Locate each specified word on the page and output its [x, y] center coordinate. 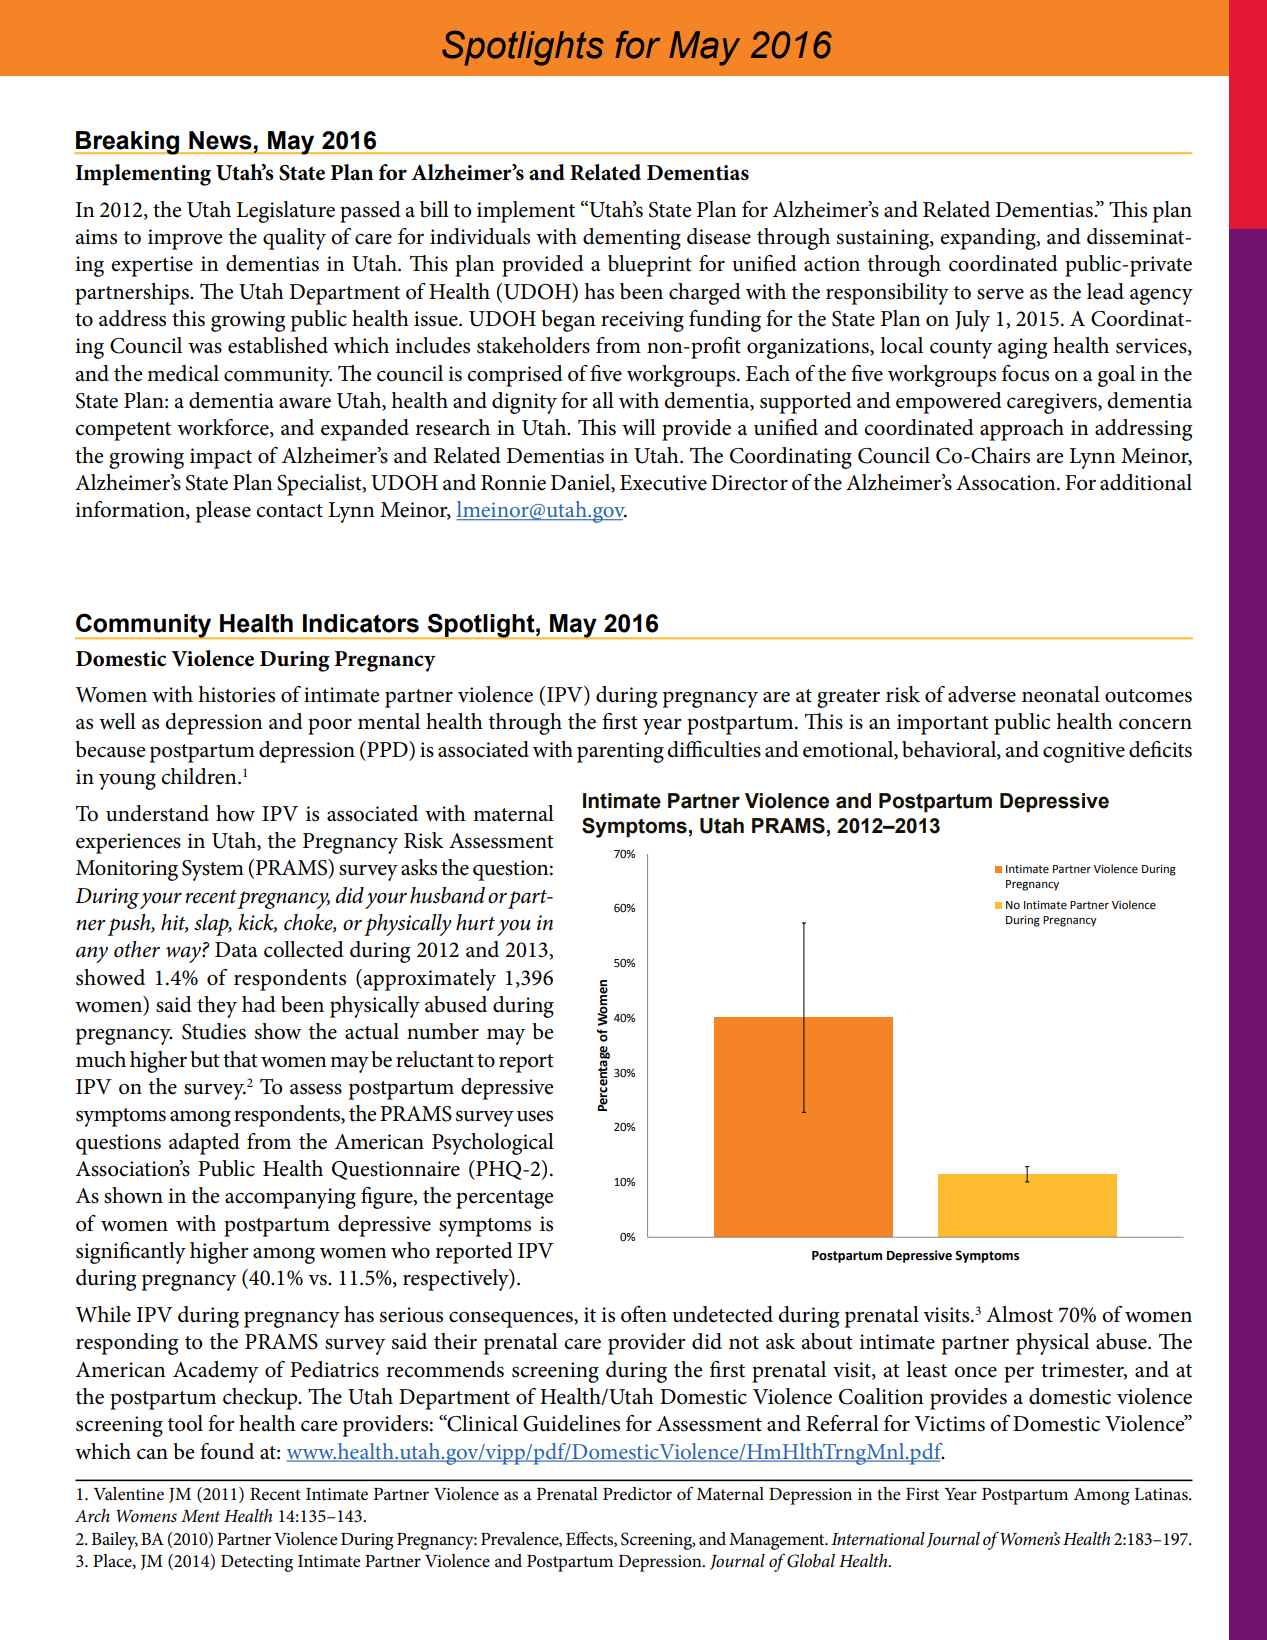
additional [1146, 482]
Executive [663, 483]
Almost [1019, 1314]
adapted [204, 1144]
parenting [620, 752]
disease [719, 236]
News [220, 140]
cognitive [1084, 752]
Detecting [257, 1563]
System [213, 870]
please [223, 512]
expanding [989, 239]
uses [535, 1116]
